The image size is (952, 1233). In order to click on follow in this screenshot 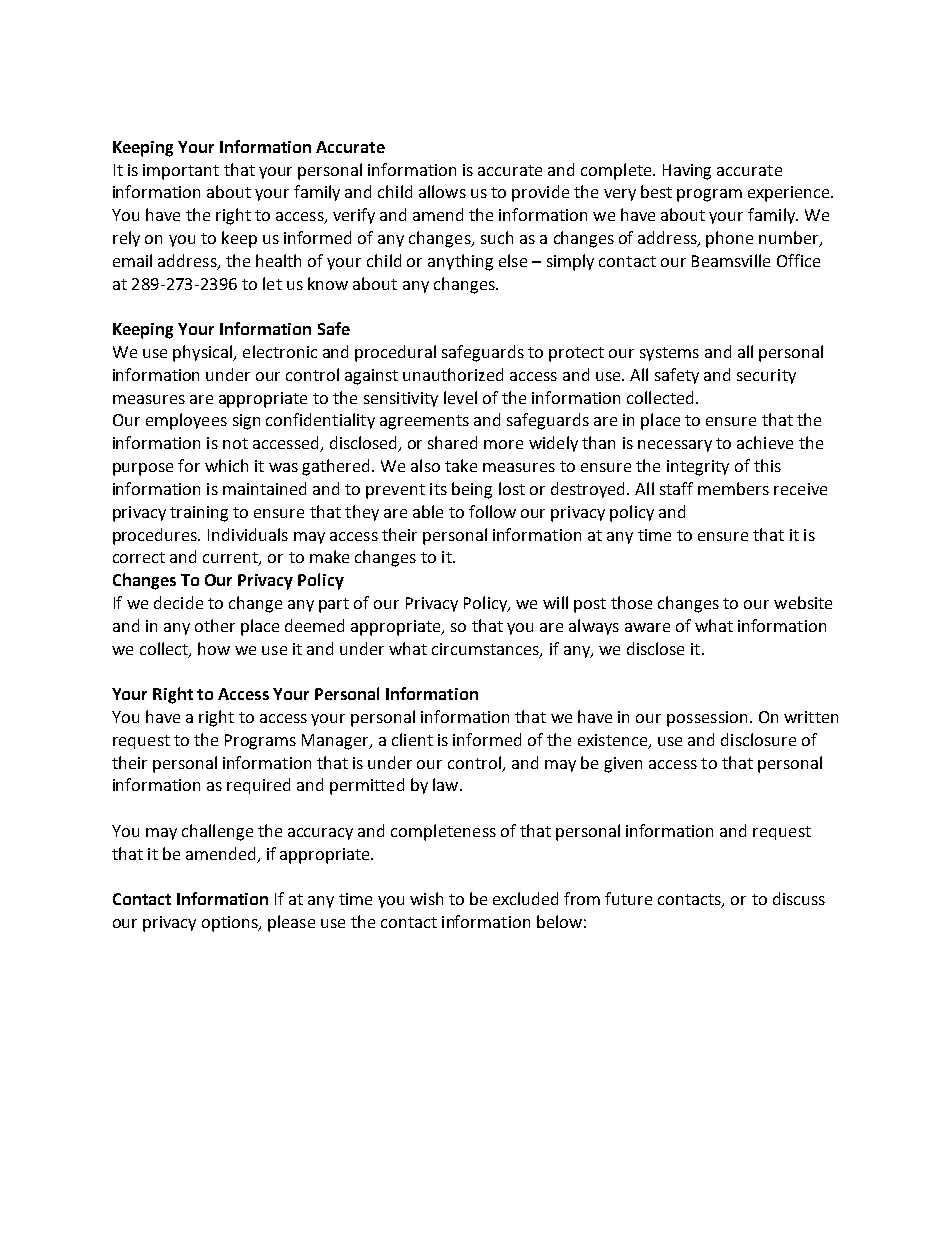, I will do `click(492, 511)`.
